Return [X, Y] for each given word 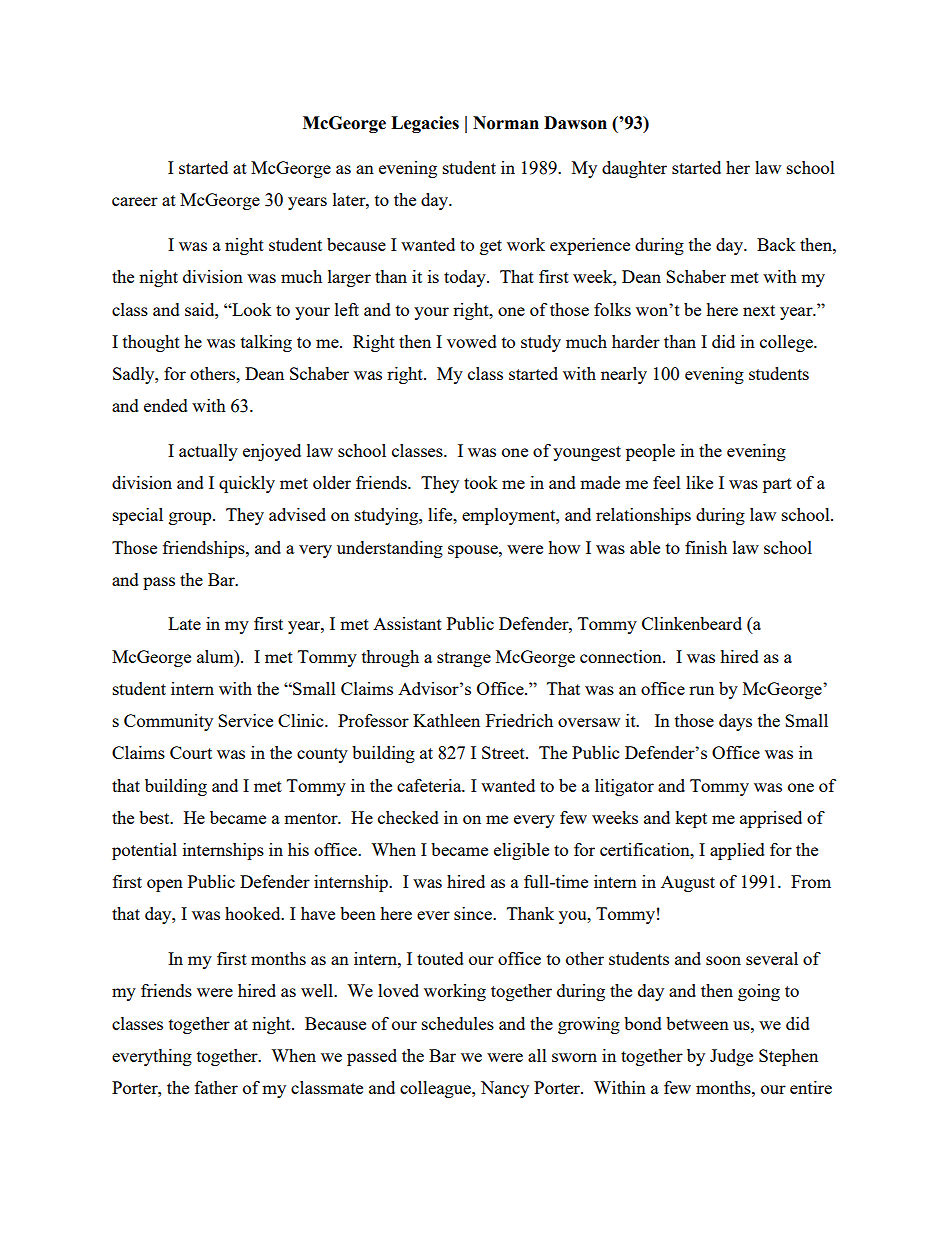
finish [706, 547]
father [216, 1087]
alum [216, 656]
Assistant [407, 623]
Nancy [505, 1089]
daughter [634, 169]
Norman [506, 123]
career [135, 201]
